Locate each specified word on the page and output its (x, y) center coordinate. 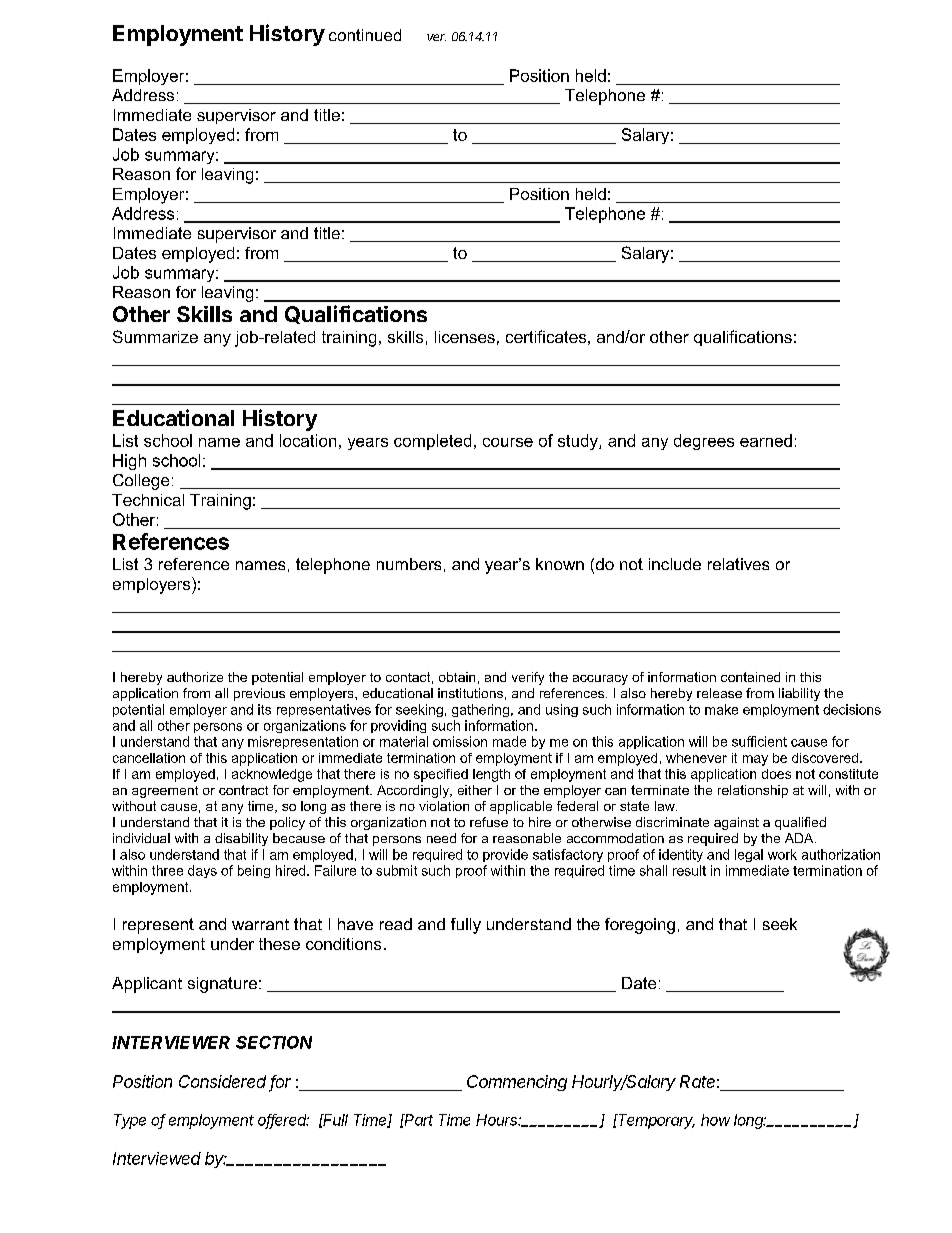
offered (283, 1121)
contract (243, 790)
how (715, 1120)
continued (365, 35)
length (491, 775)
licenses (465, 337)
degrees (704, 442)
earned (766, 440)
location (308, 440)
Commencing (517, 1083)
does (776, 774)
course (508, 442)
